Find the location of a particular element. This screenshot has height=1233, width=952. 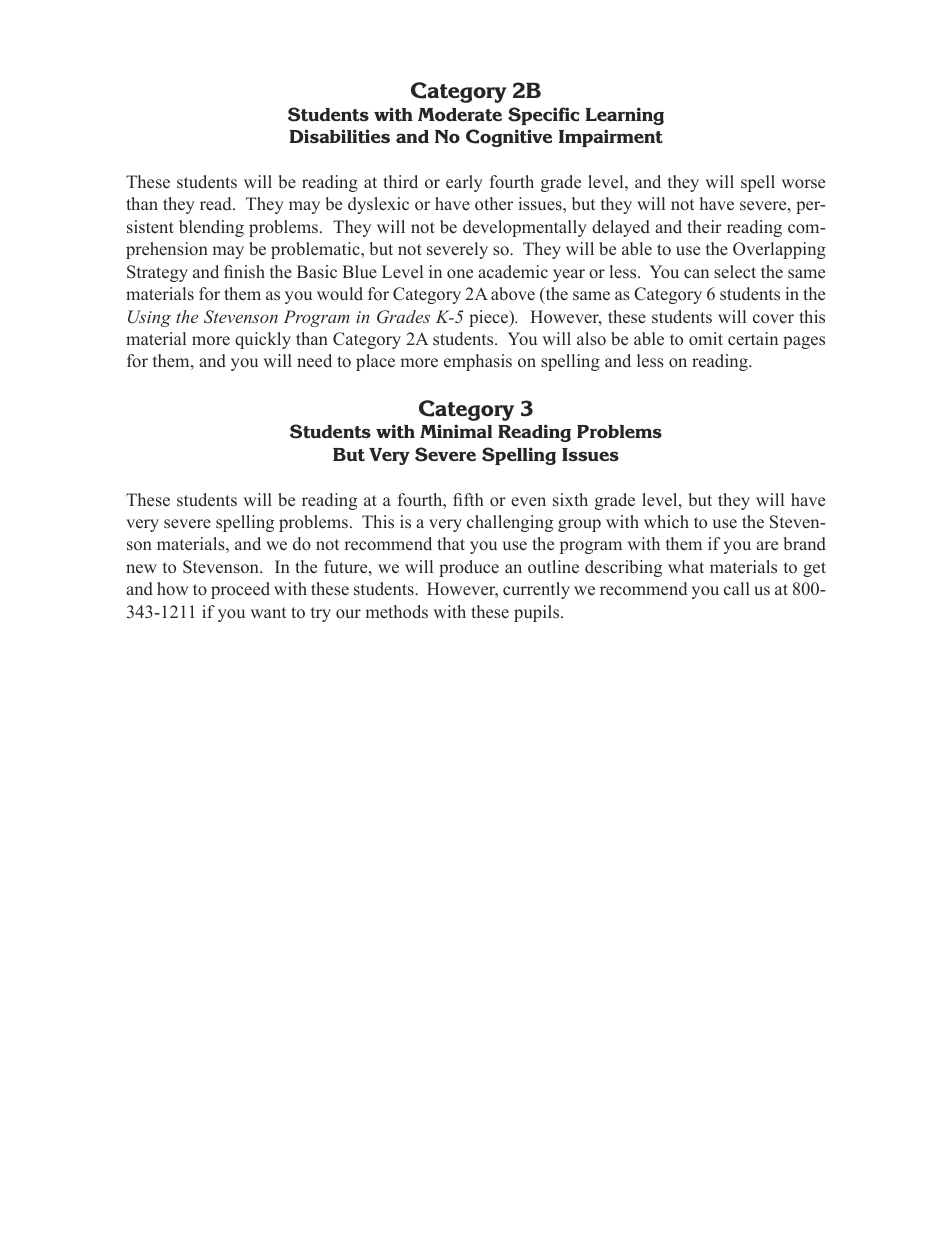

emphasis is located at coordinates (478, 362).
